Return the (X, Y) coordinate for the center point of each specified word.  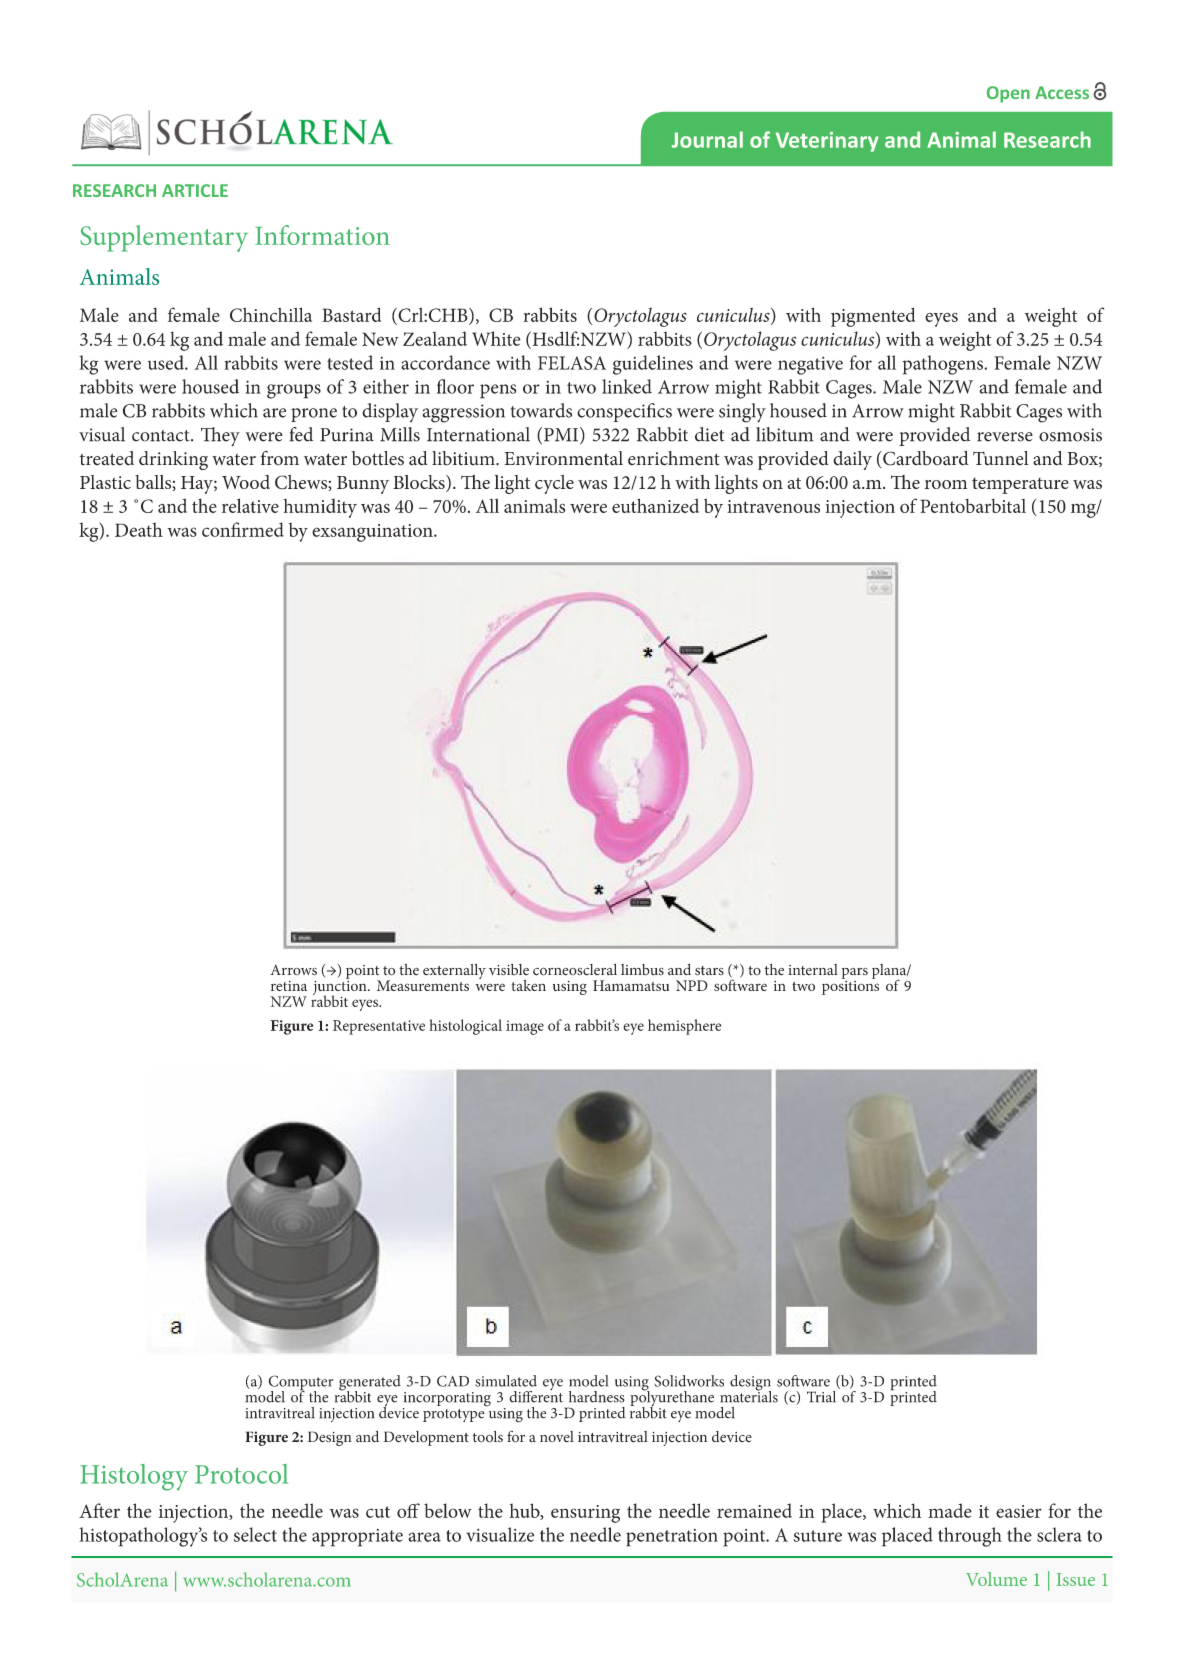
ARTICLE (195, 190)
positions (850, 986)
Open (1008, 94)
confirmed (243, 529)
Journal (707, 139)
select (255, 1534)
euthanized (655, 505)
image (525, 1027)
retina (289, 986)
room (946, 484)
